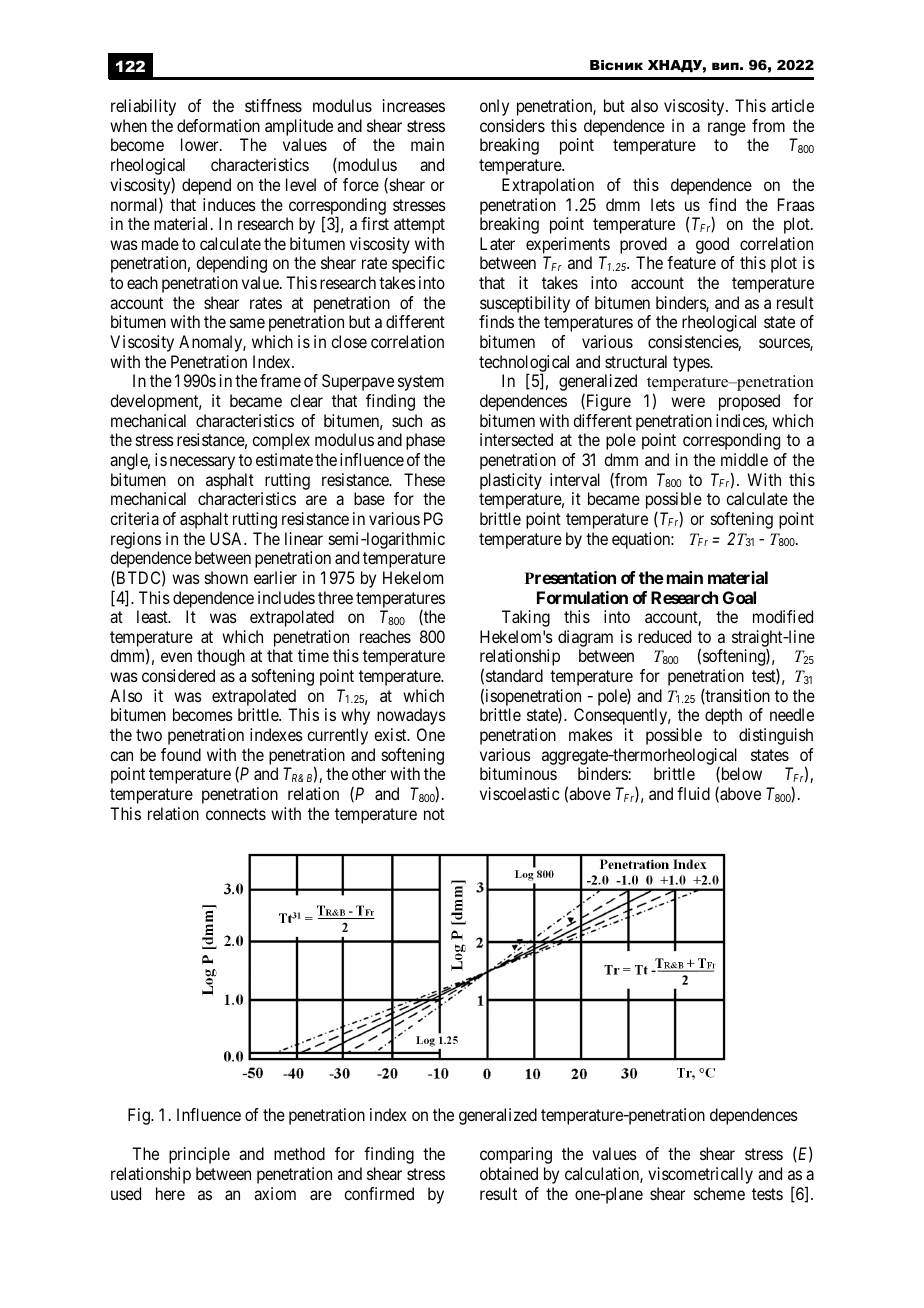  What do you see at coordinates (494, 107) in the screenshot?
I see `only` at bounding box center [494, 107].
